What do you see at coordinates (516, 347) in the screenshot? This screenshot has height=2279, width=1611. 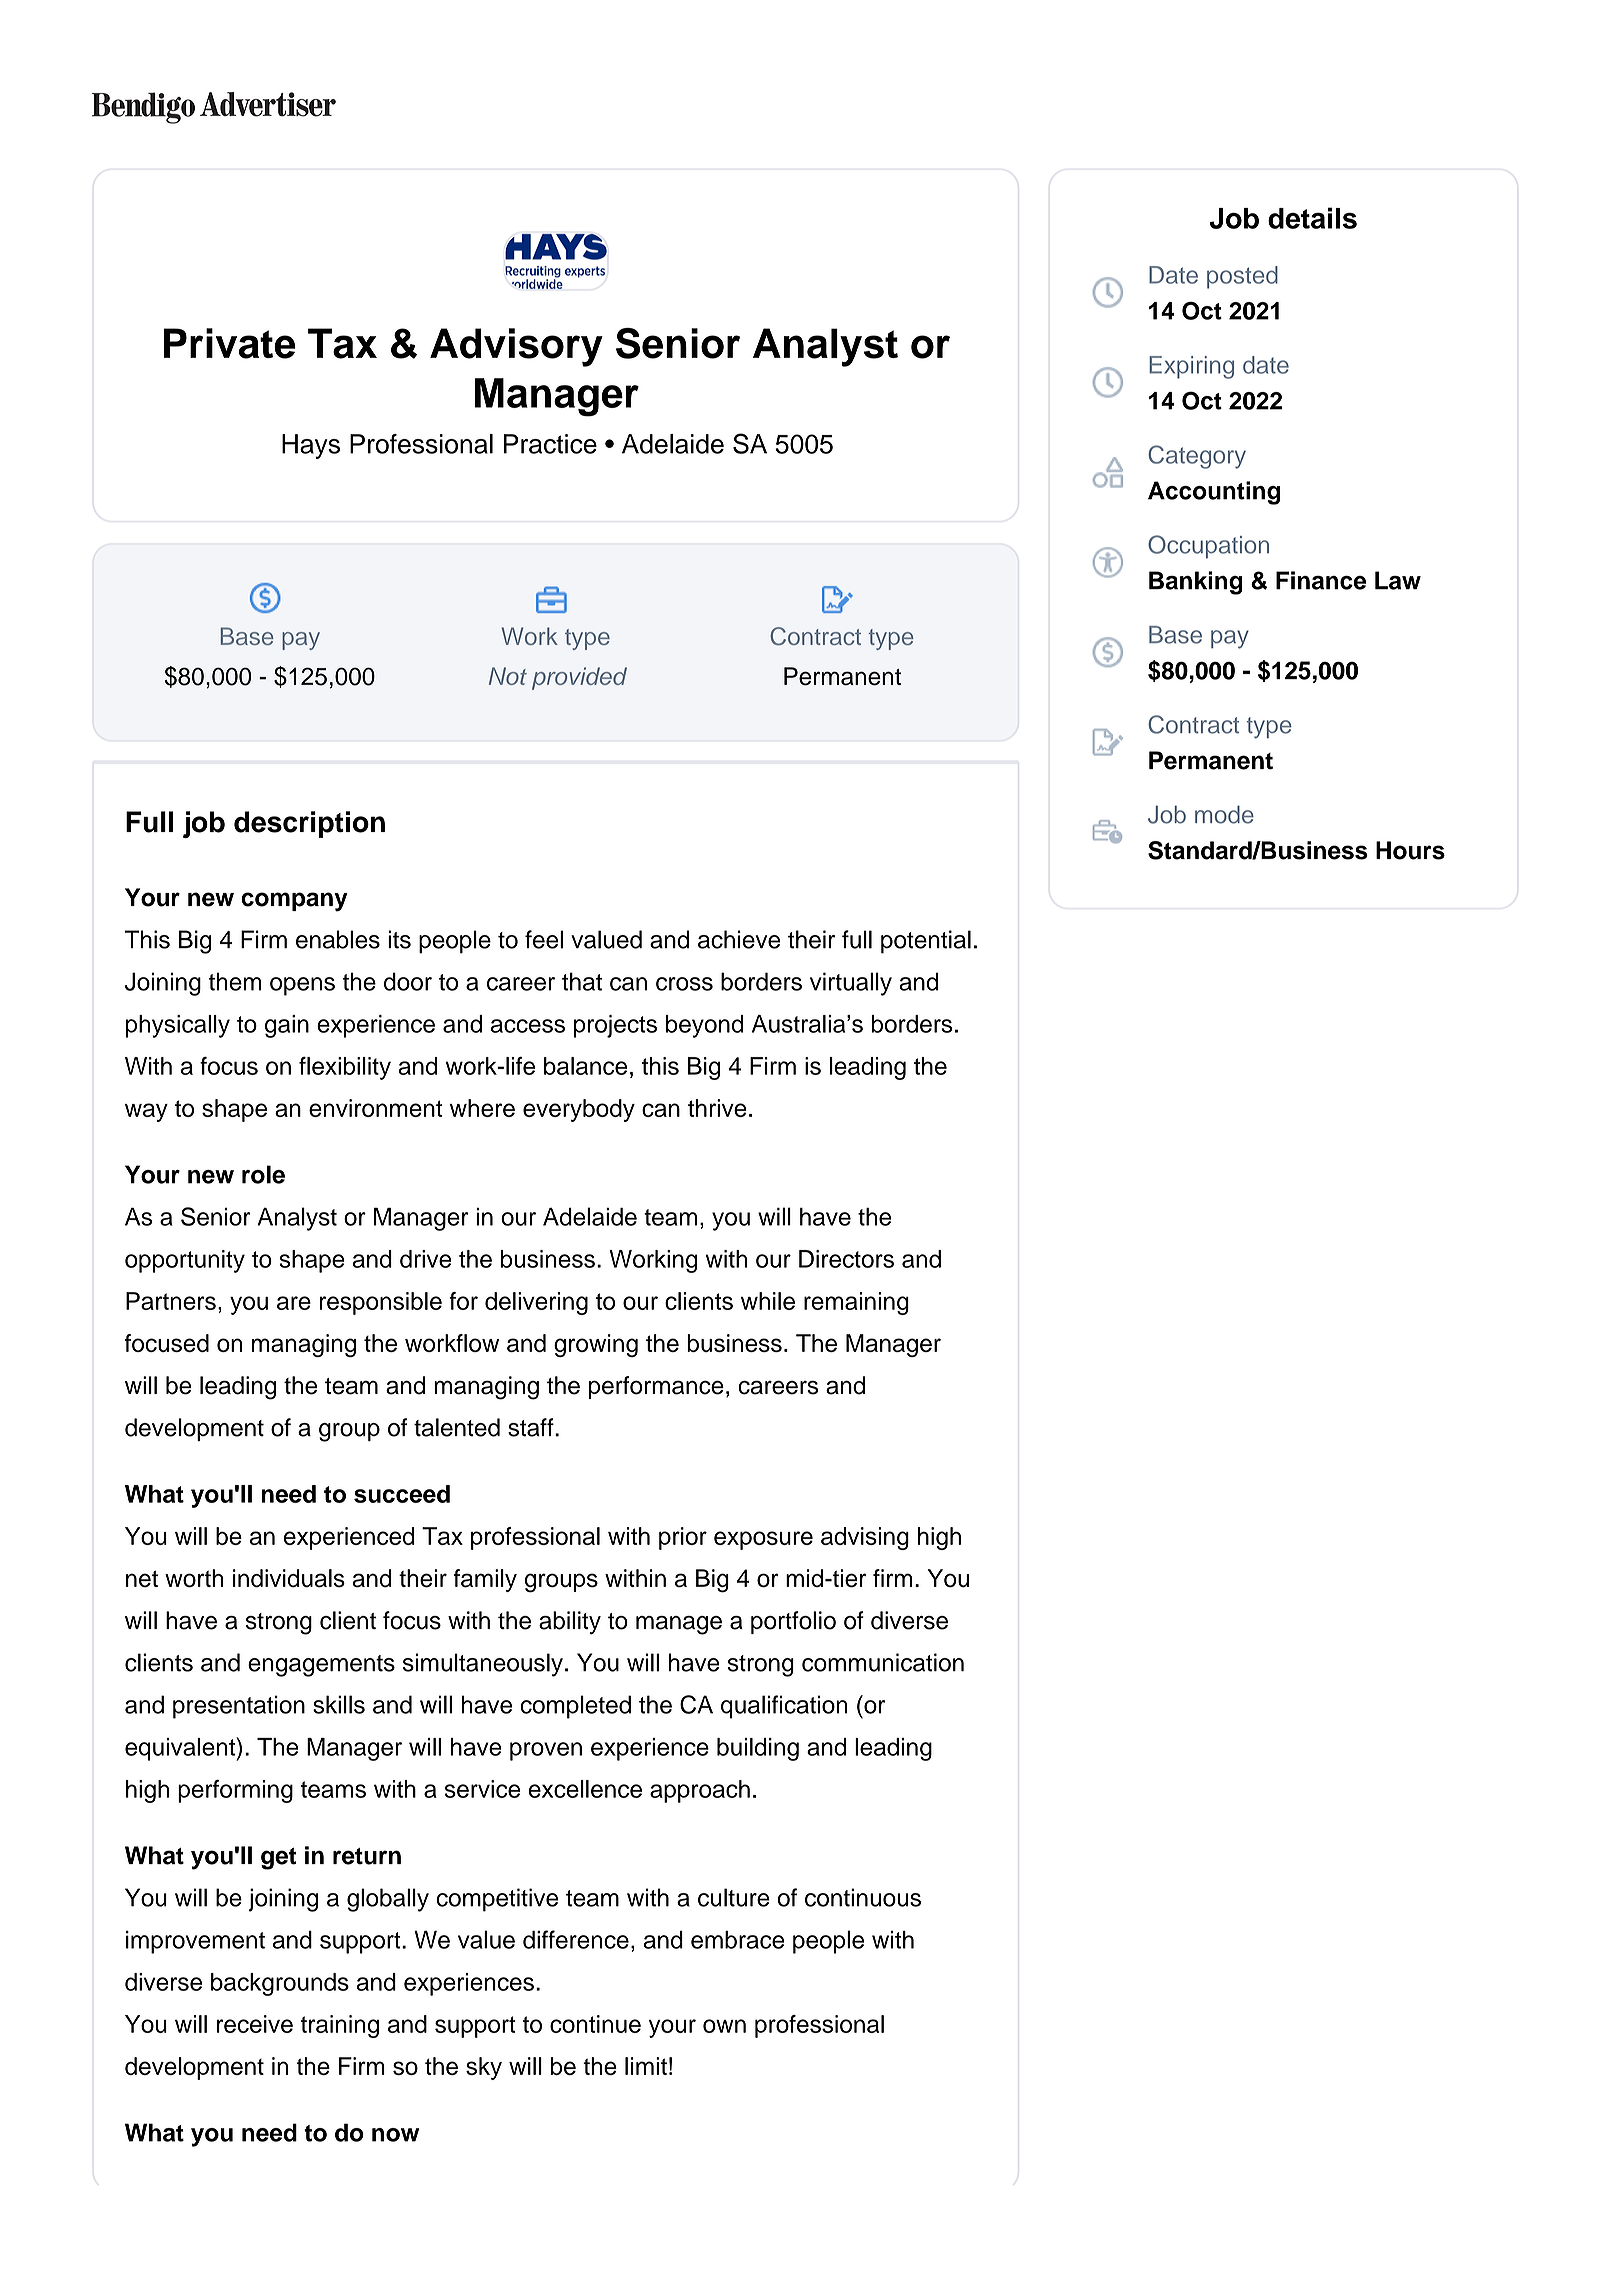 I see `Advisory` at bounding box center [516, 347].
